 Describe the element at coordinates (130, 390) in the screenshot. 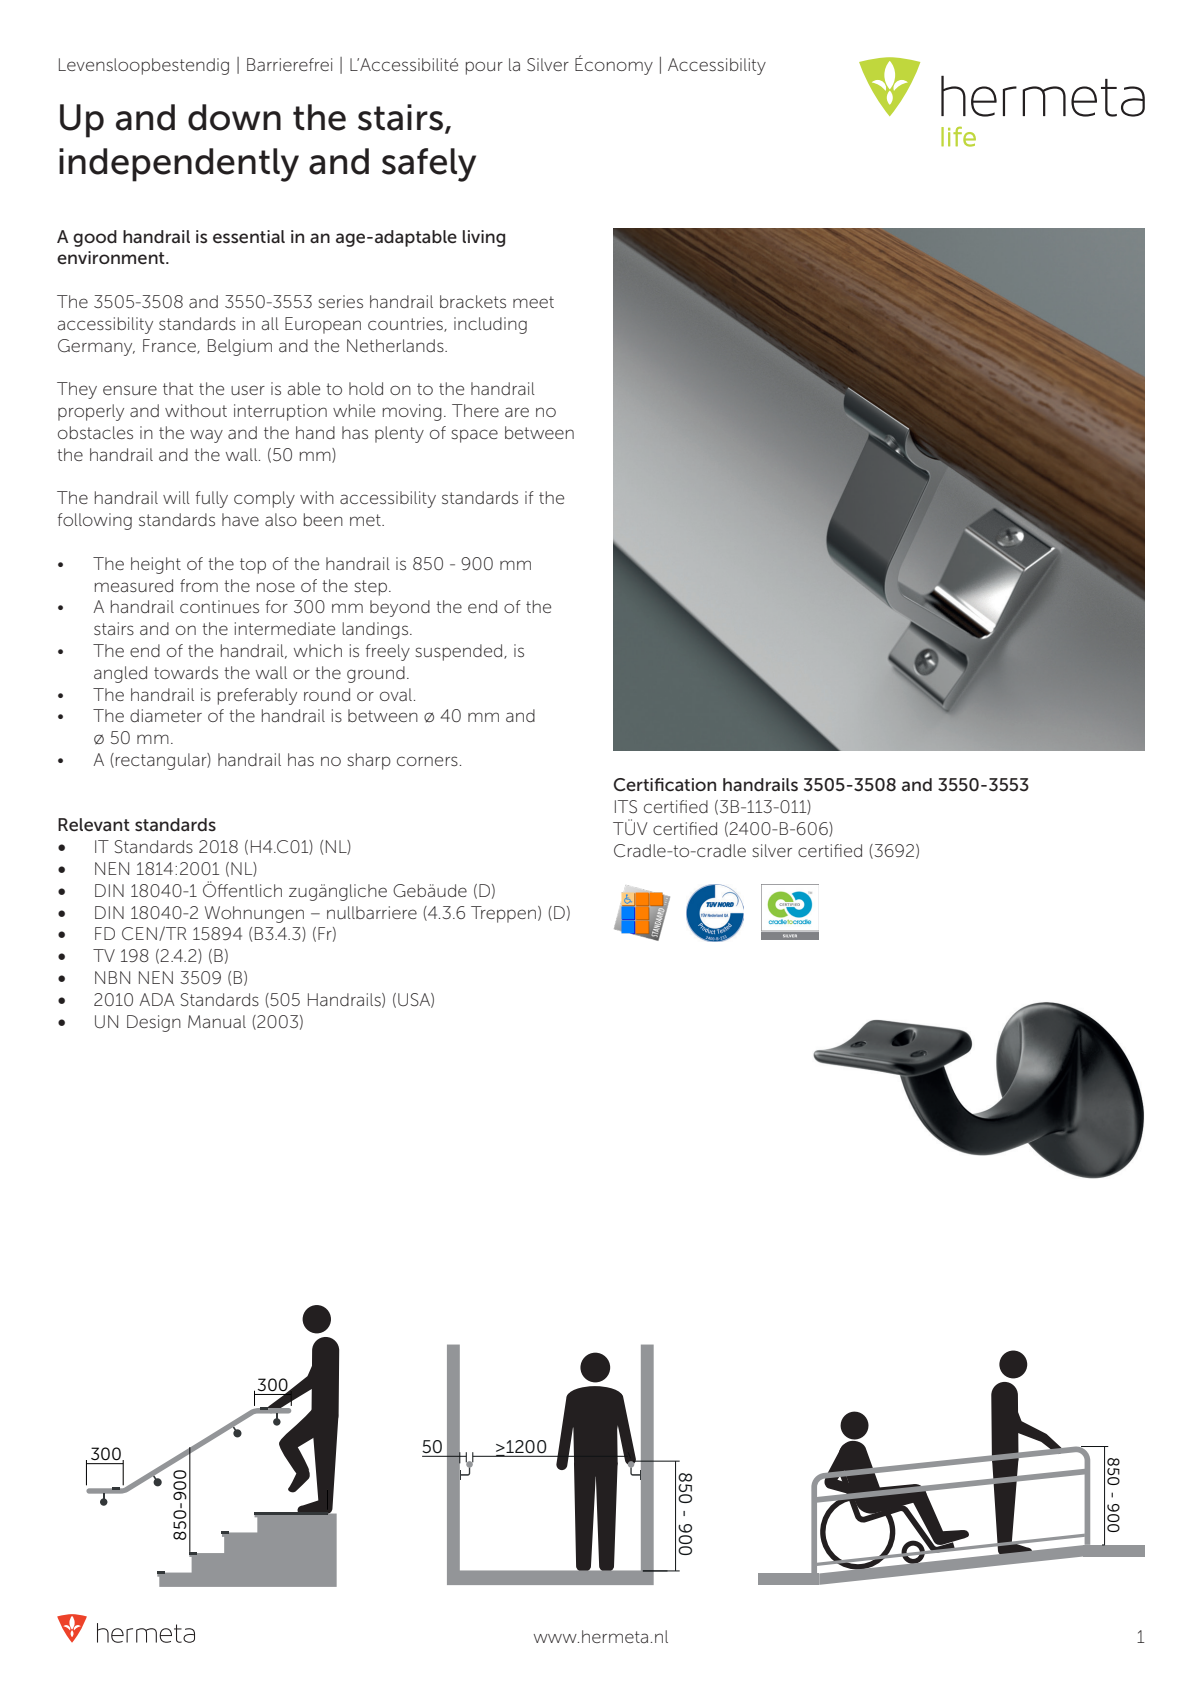

I see `ensure` at that location.
